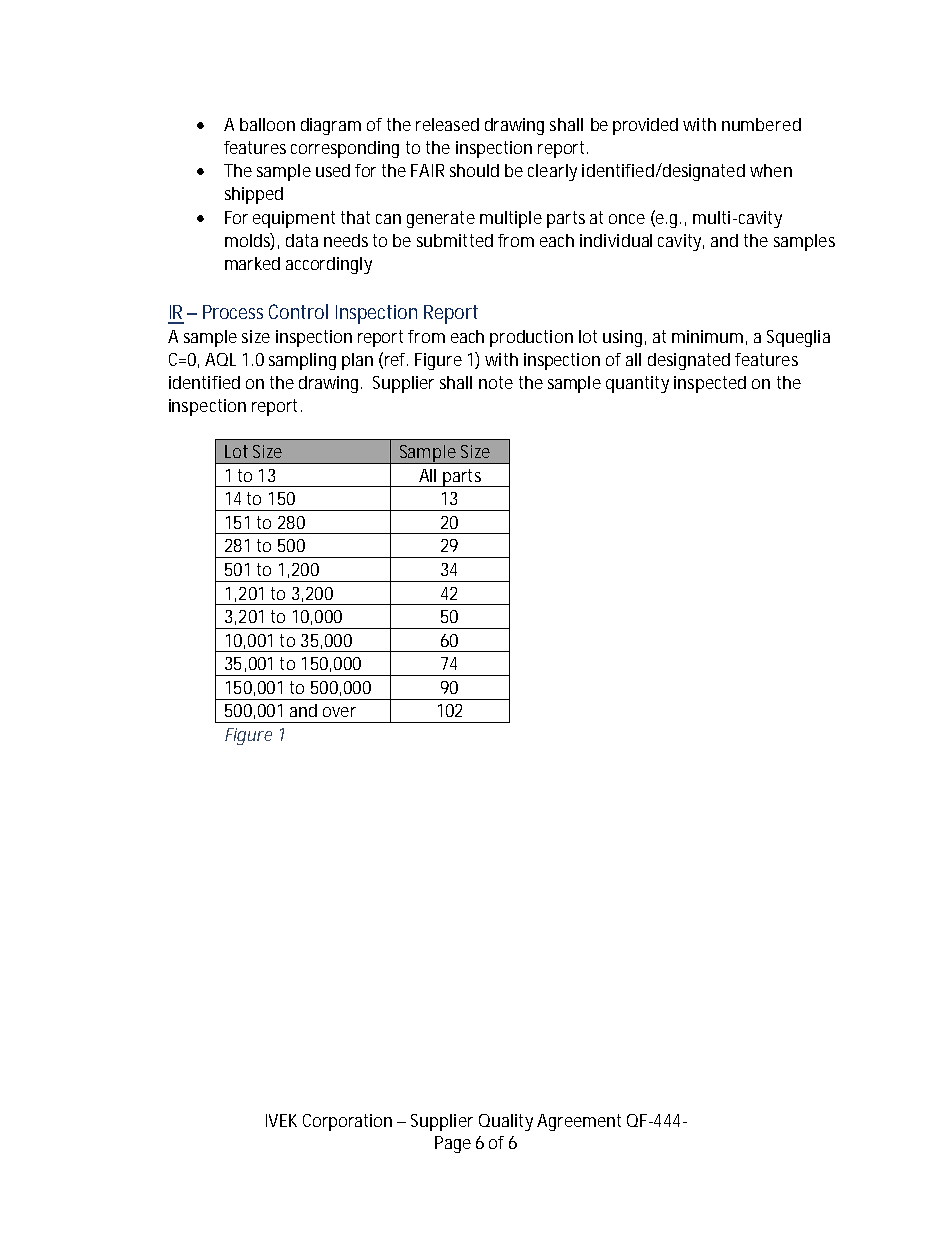 This image has width=952, height=1233. Describe the element at coordinates (761, 124) in the image. I see `numbered` at that location.
